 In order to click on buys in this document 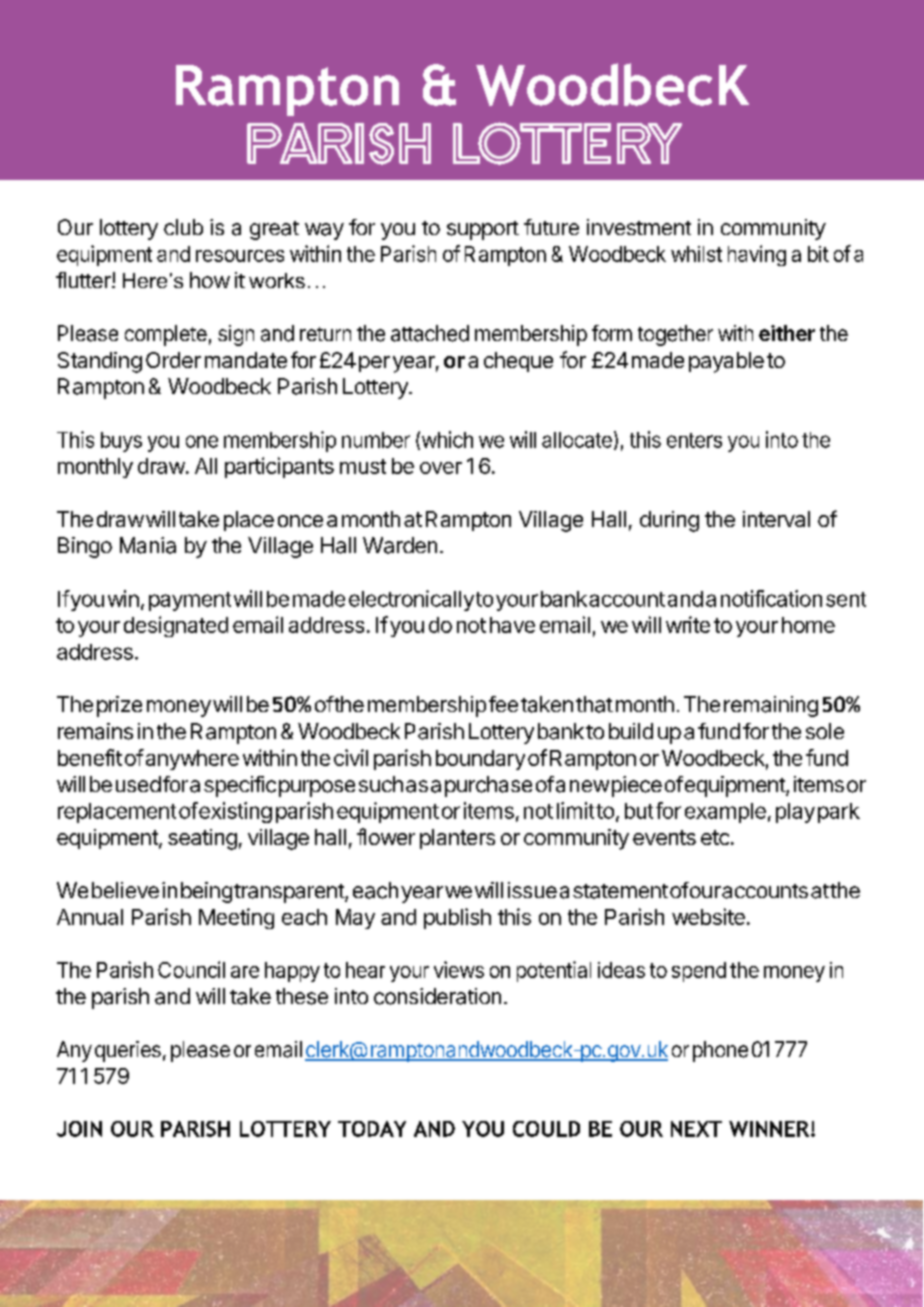, I will do `click(121, 442)`.
